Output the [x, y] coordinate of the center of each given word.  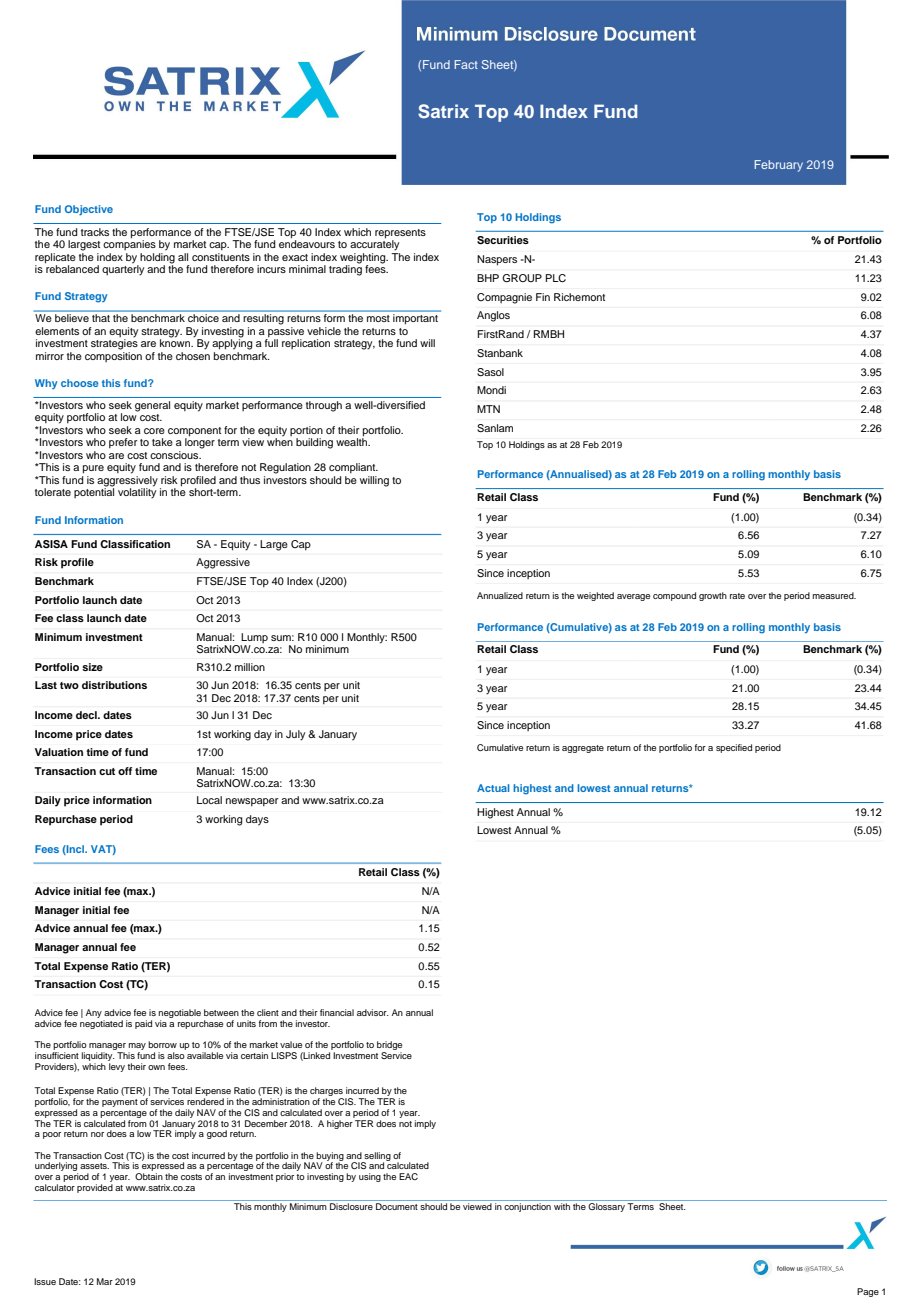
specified [734, 748]
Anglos [493, 316]
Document [397, 1206]
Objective [89, 210]
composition [113, 357]
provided [95, 1187]
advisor [373, 1012]
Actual [493, 788]
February [778, 166]
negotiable [180, 1015]
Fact [466, 64]
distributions [114, 685]
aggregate [583, 749]
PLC [556, 278]
